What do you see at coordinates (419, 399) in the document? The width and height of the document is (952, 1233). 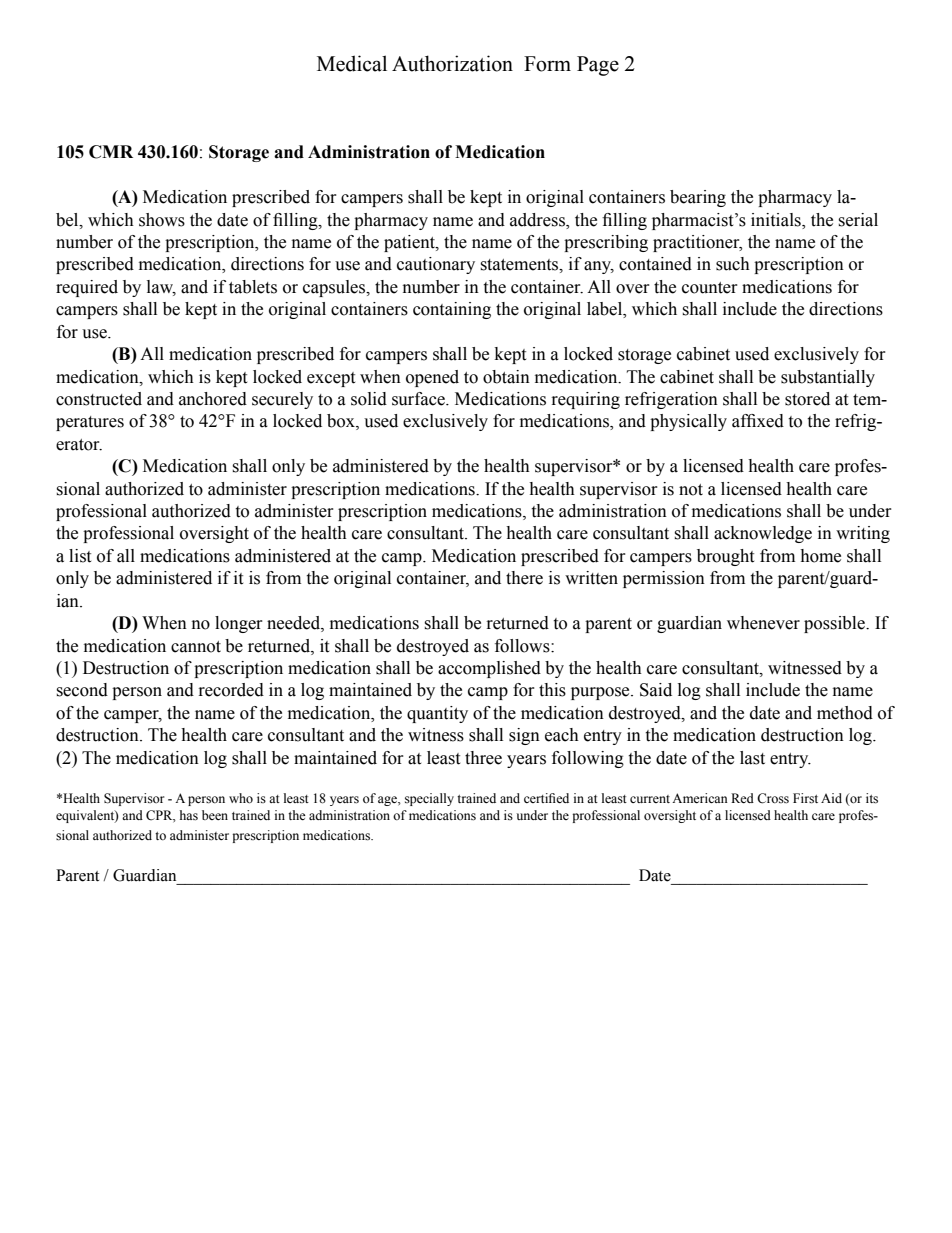 I see `surface` at bounding box center [419, 399].
